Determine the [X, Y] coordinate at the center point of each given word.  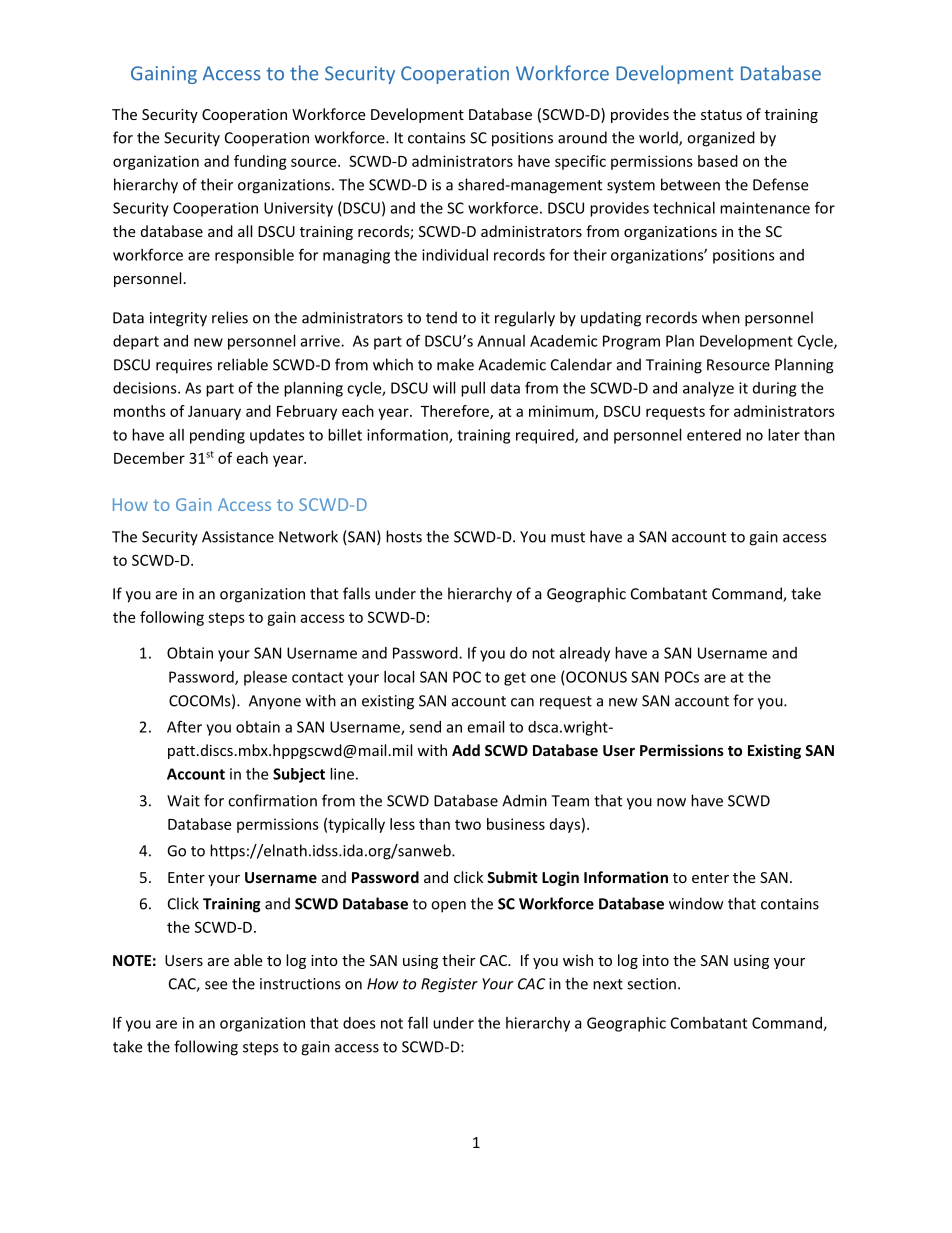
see [216, 985]
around [582, 137]
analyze [708, 389]
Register [449, 985]
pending [217, 436]
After [184, 726]
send [425, 727]
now [671, 802]
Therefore [456, 412]
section [651, 984]
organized [721, 139]
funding [260, 162]
